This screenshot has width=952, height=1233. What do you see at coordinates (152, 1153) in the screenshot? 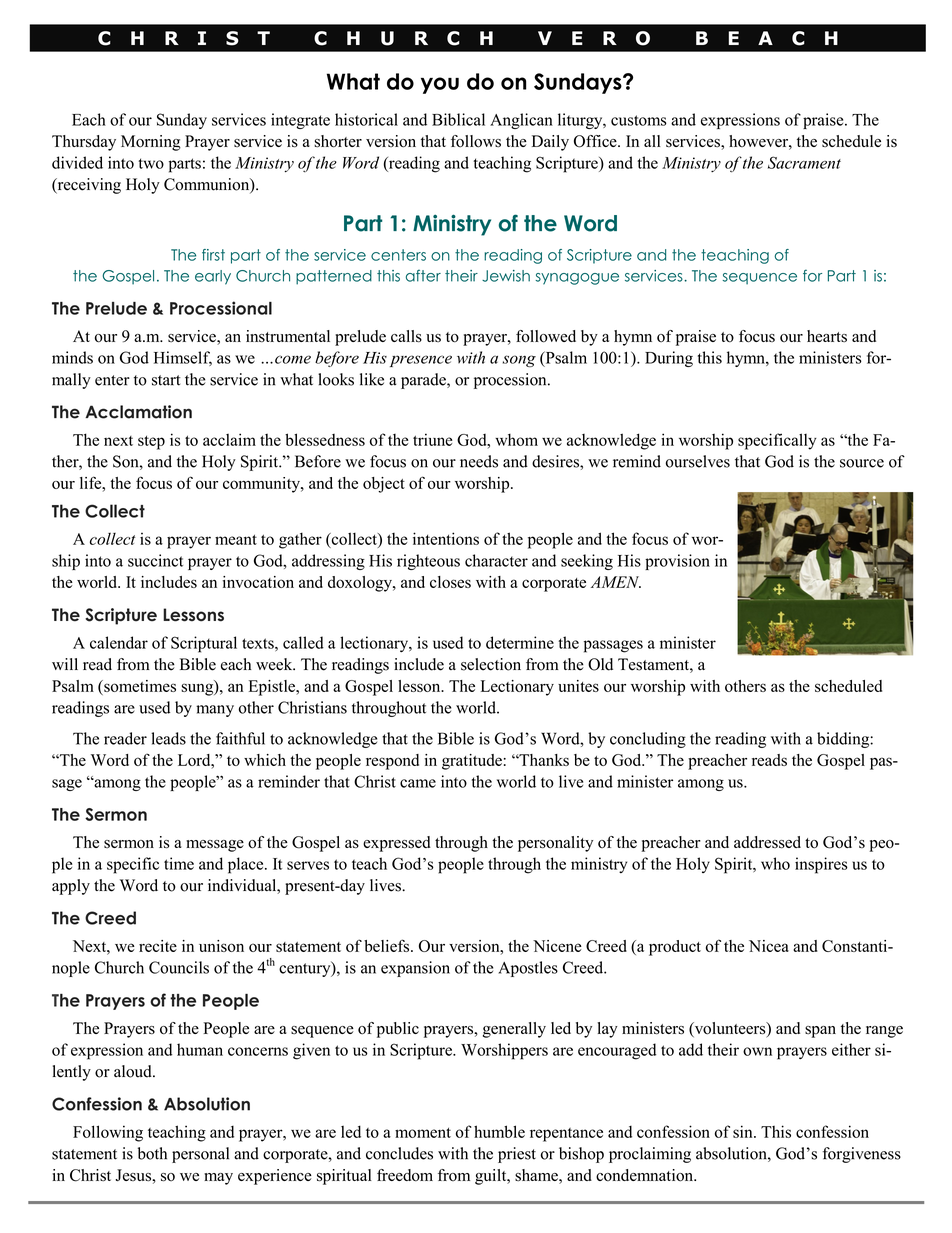
I see `both` at bounding box center [152, 1153].
